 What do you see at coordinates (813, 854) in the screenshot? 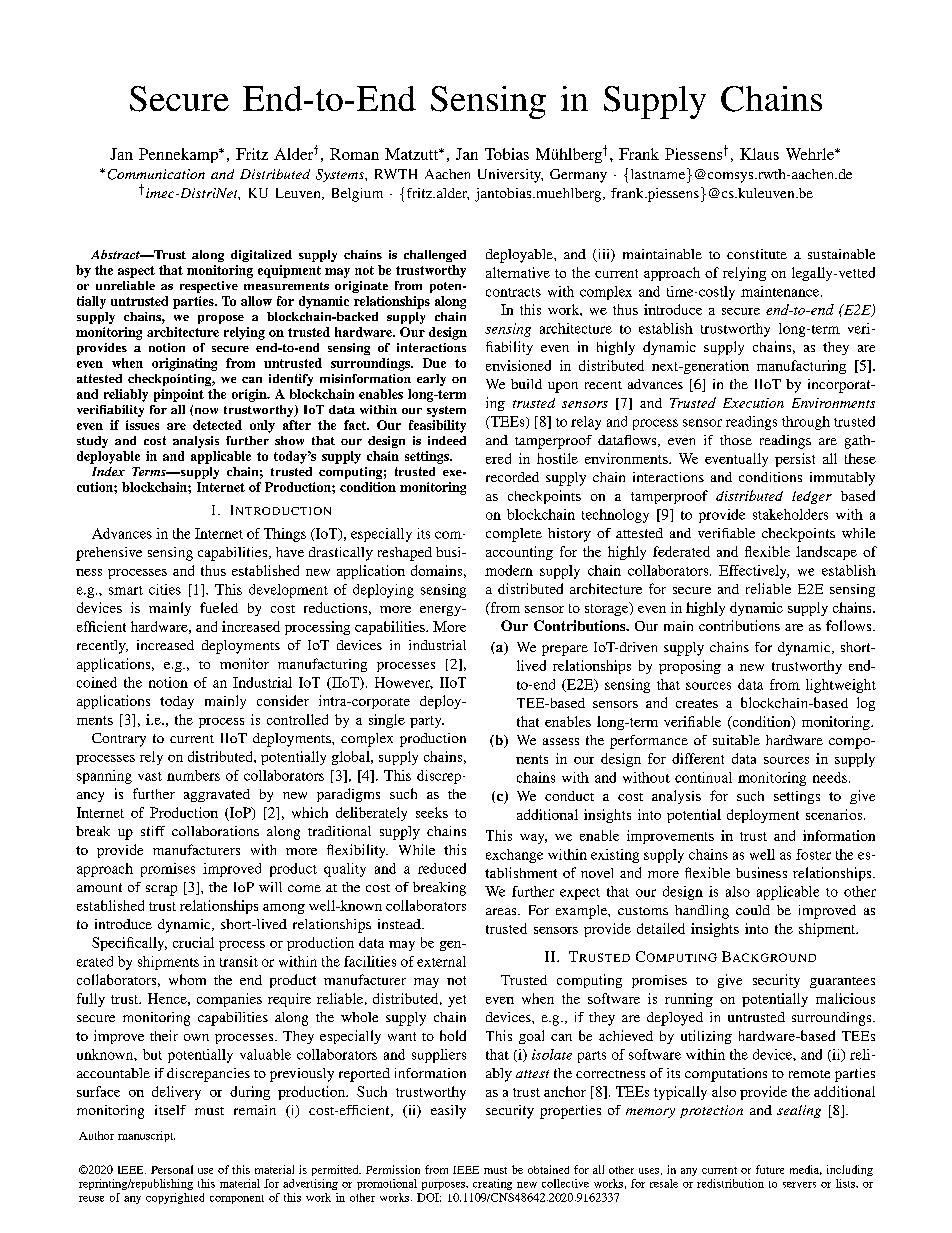
I see `foster` at bounding box center [813, 854].
